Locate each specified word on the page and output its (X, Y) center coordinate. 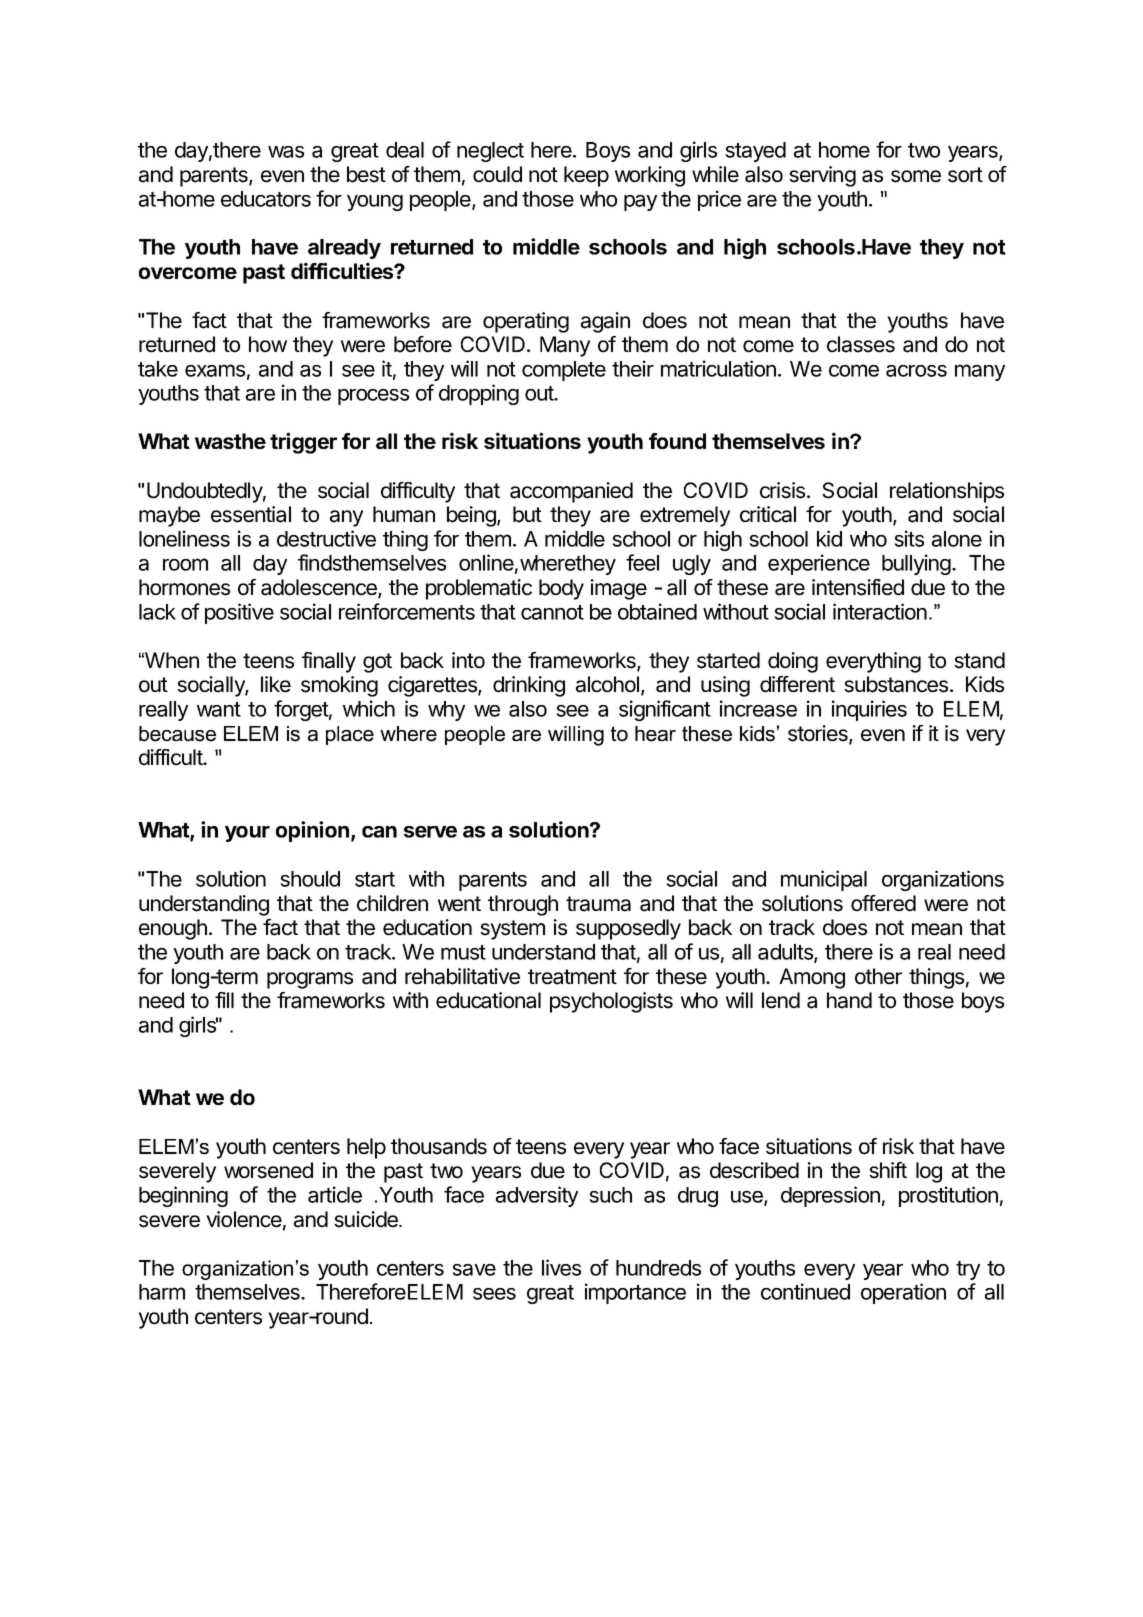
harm (162, 1292)
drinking (529, 686)
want (219, 709)
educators (266, 199)
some (916, 176)
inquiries (869, 710)
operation (903, 1293)
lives (561, 1267)
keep (586, 176)
